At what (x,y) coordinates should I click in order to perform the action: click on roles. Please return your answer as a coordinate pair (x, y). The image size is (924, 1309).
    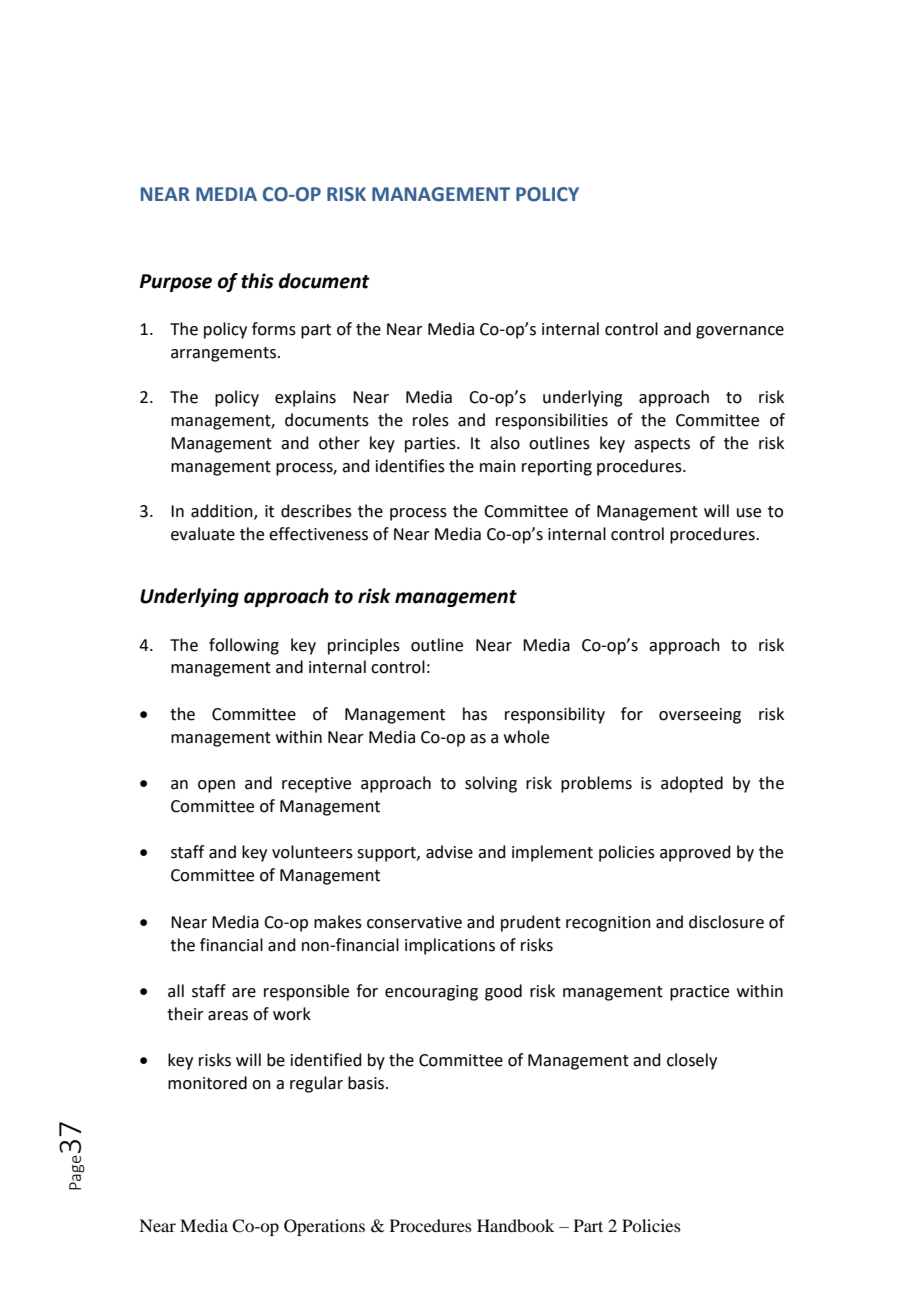
    Looking at the image, I should click on (431, 420).
